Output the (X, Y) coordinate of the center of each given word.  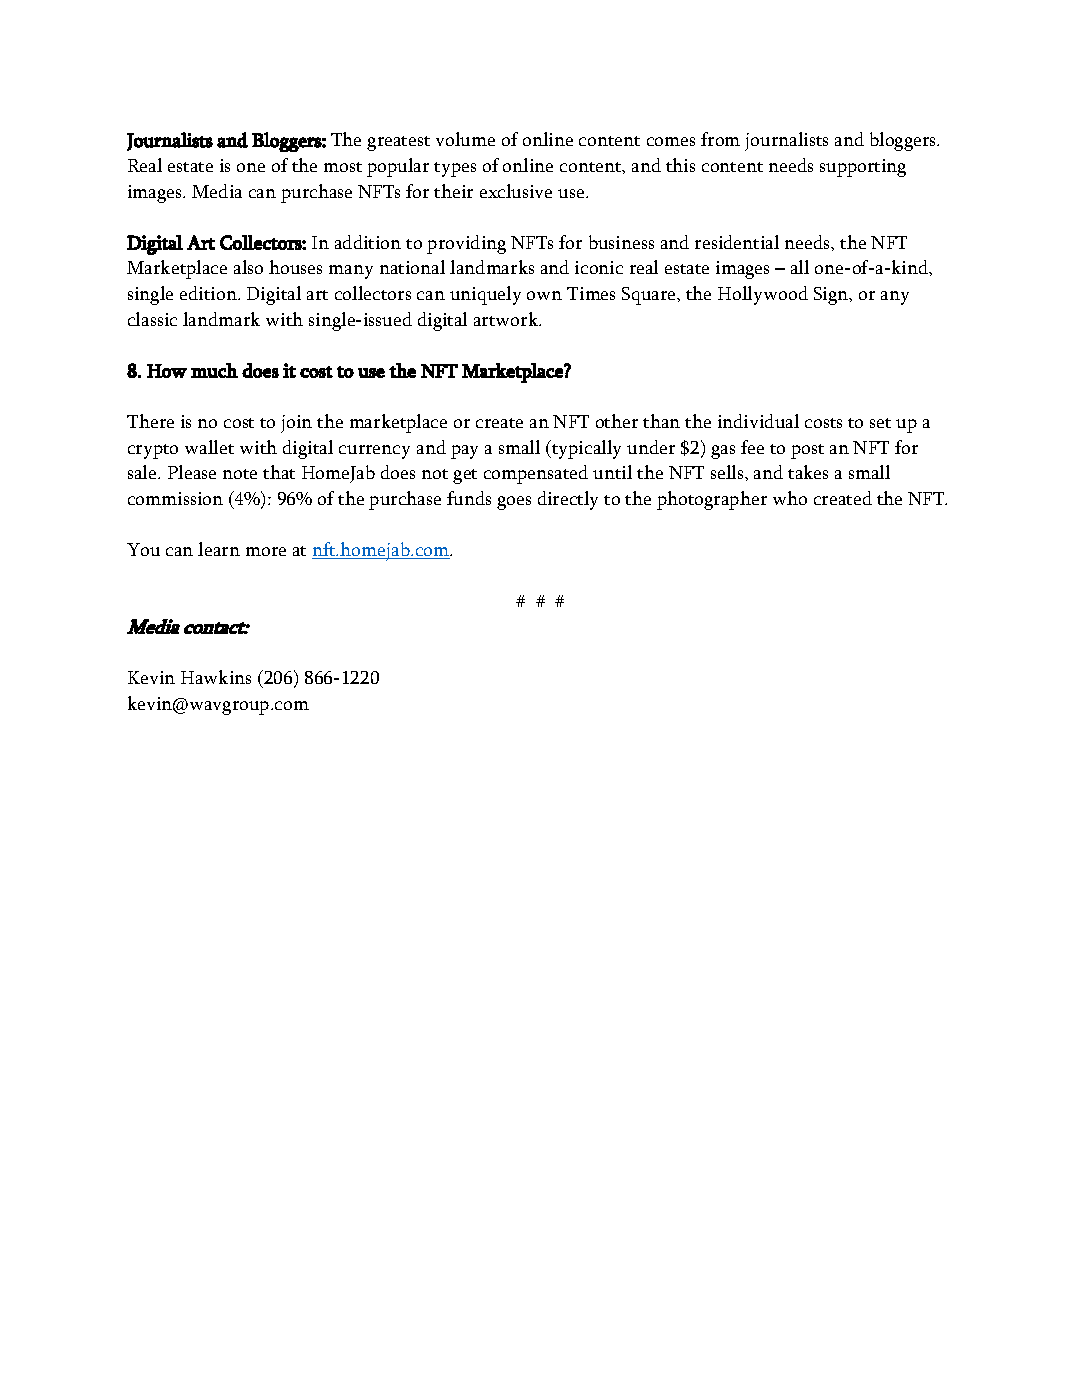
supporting (863, 168)
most (343, 167)
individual (758, 421)
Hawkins (216, 677)
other (617, 421)
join (296, 424)
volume (465, 139)
